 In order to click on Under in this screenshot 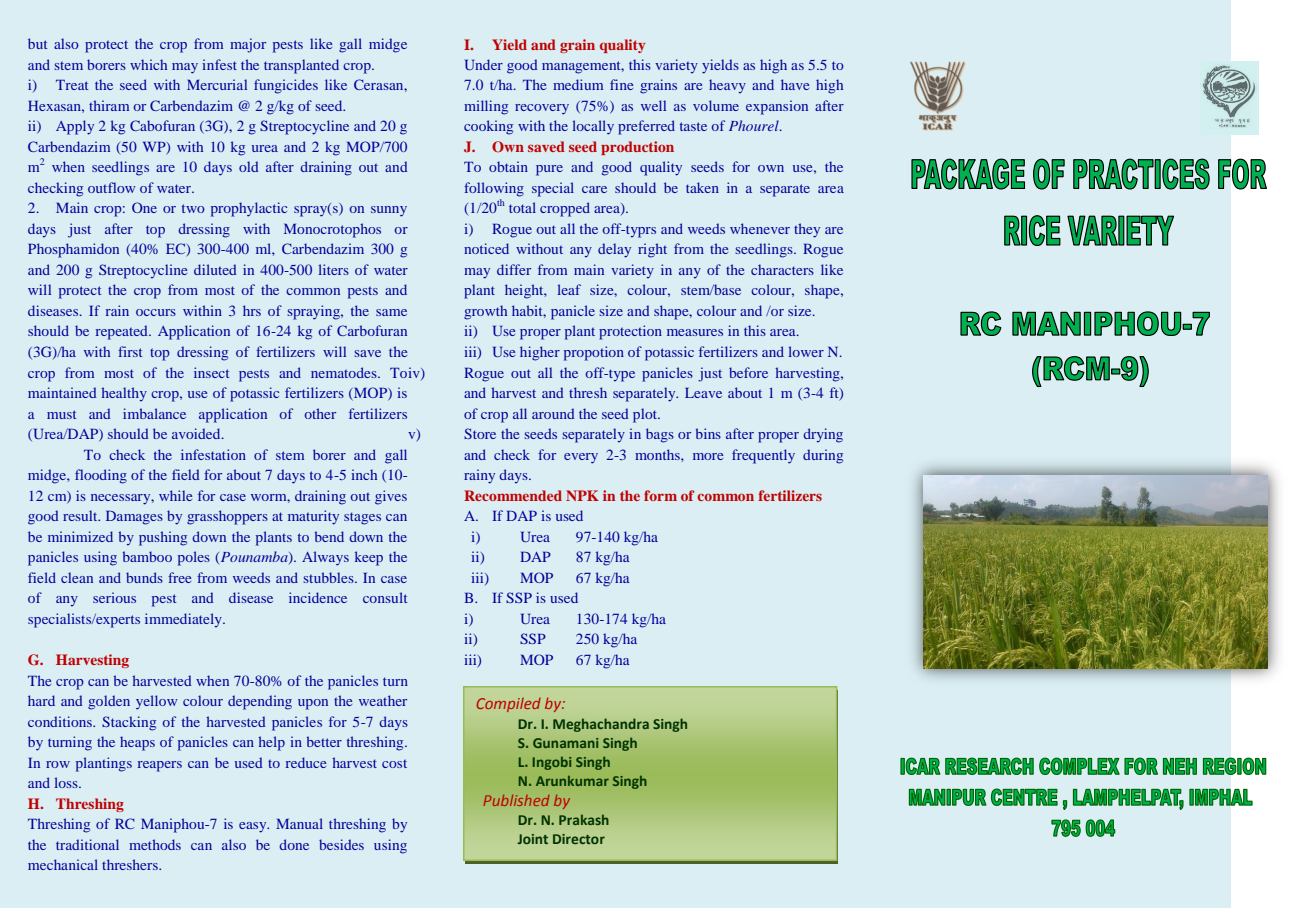, I will do `click(484, 64)`.
